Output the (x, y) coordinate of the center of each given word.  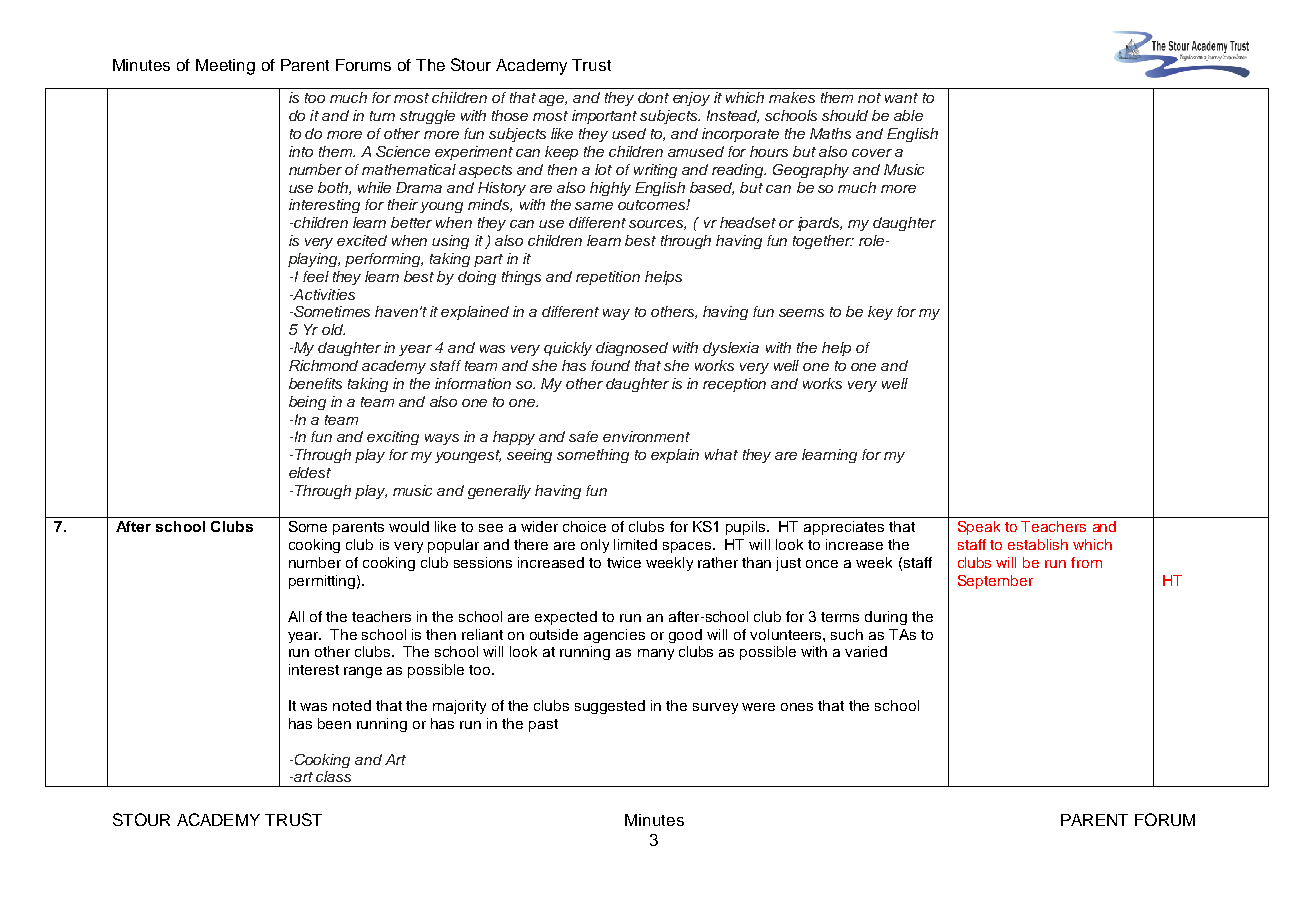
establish (1038, 544)
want (901, 98)
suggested (610, 707)
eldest (310, 472)
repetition (608, 278)
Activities (323, 294)
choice (584, 526)
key (880, 313)
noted (352, 705)
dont (653, 97)
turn (382, 116)
